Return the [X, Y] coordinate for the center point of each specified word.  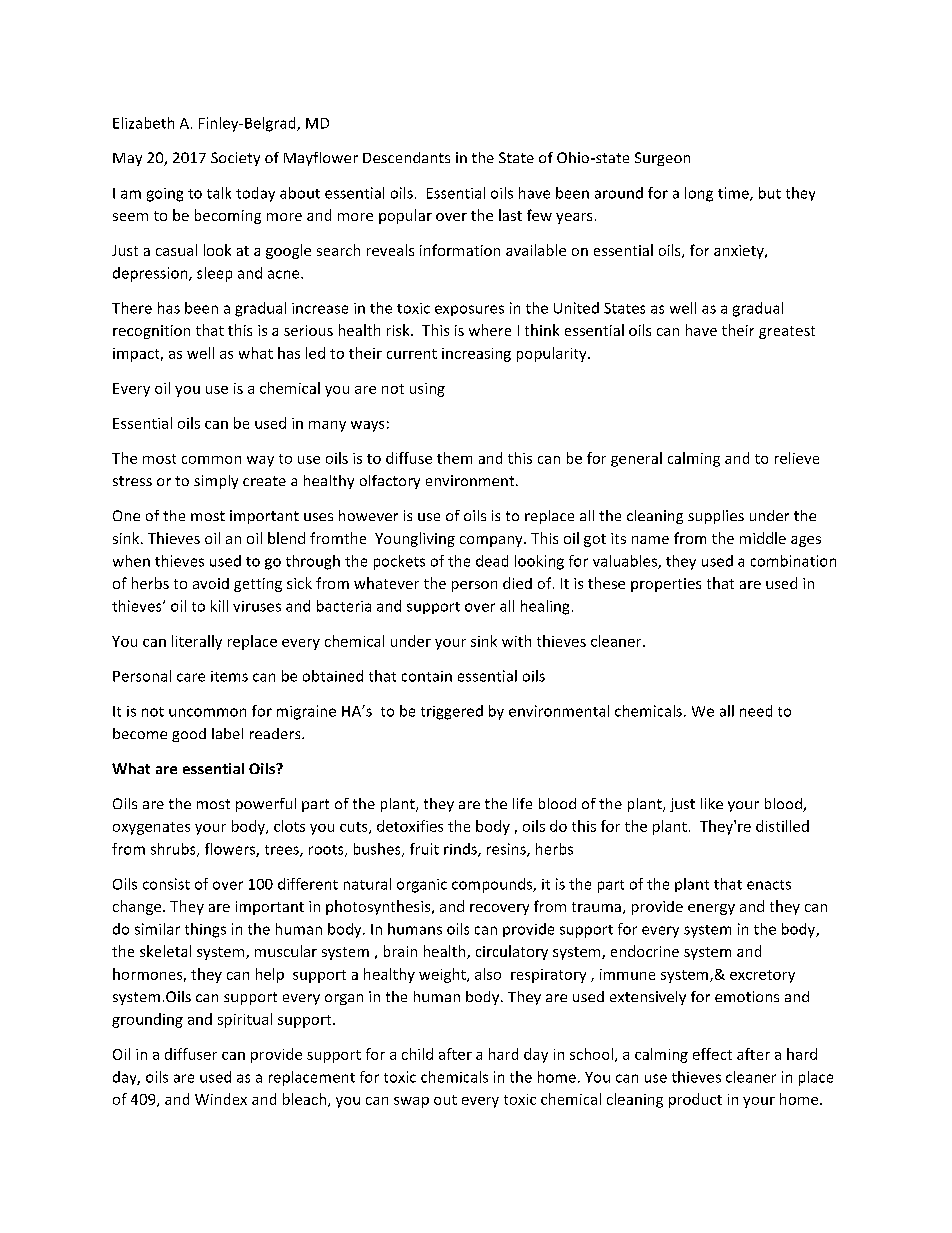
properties [666, 585]
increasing [476, 355]
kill [219, 606]
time [734, 194]
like [712, 803]
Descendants [406, 157]
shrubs [174, 850]
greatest [787, 332]
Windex [221, 1099]
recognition [151, 332]
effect [712, 1054]
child [417, 1054]
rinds [461, 850]
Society [235, 159]
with [516, 641]
